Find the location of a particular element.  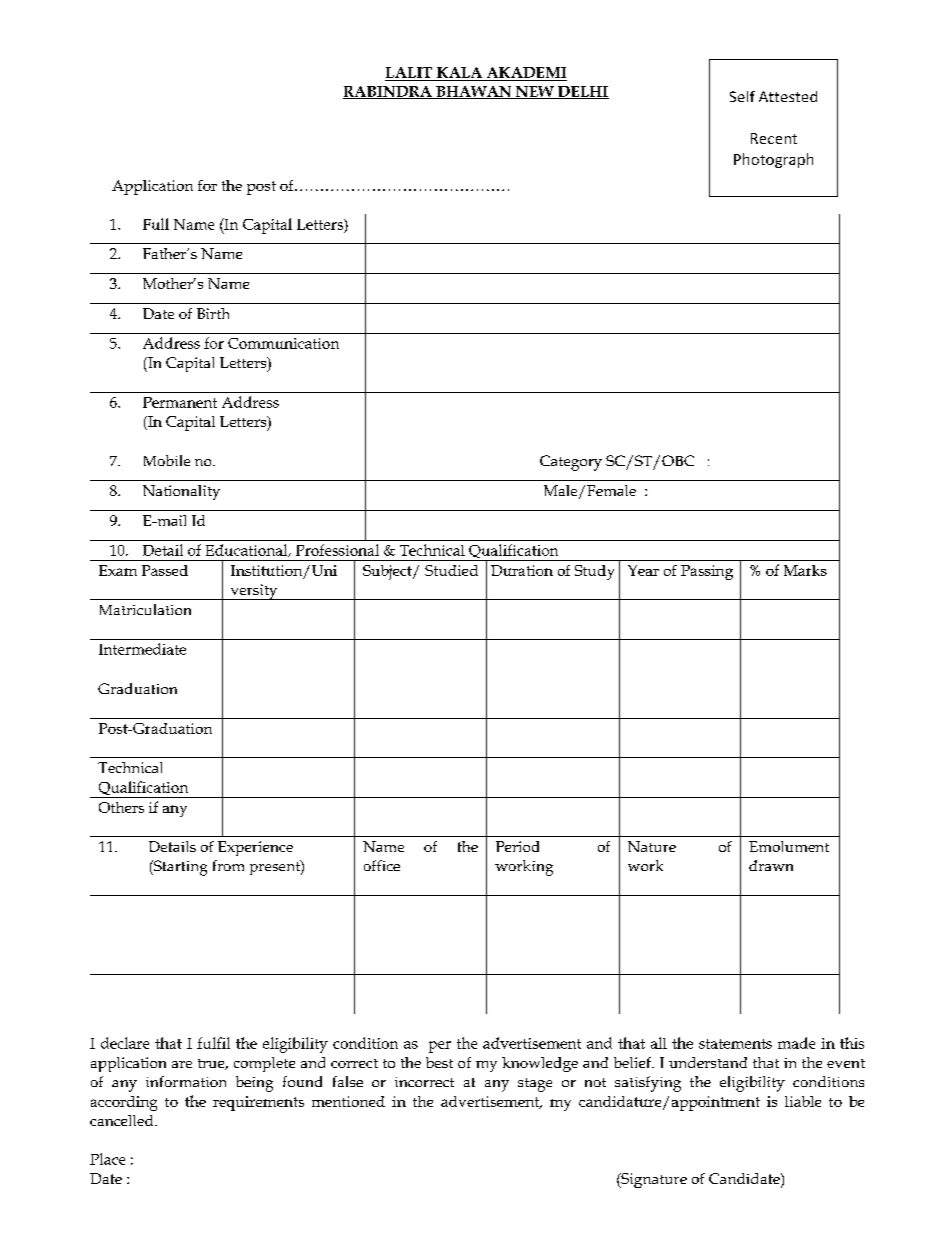

Self is located at coordinates (742, 96).
